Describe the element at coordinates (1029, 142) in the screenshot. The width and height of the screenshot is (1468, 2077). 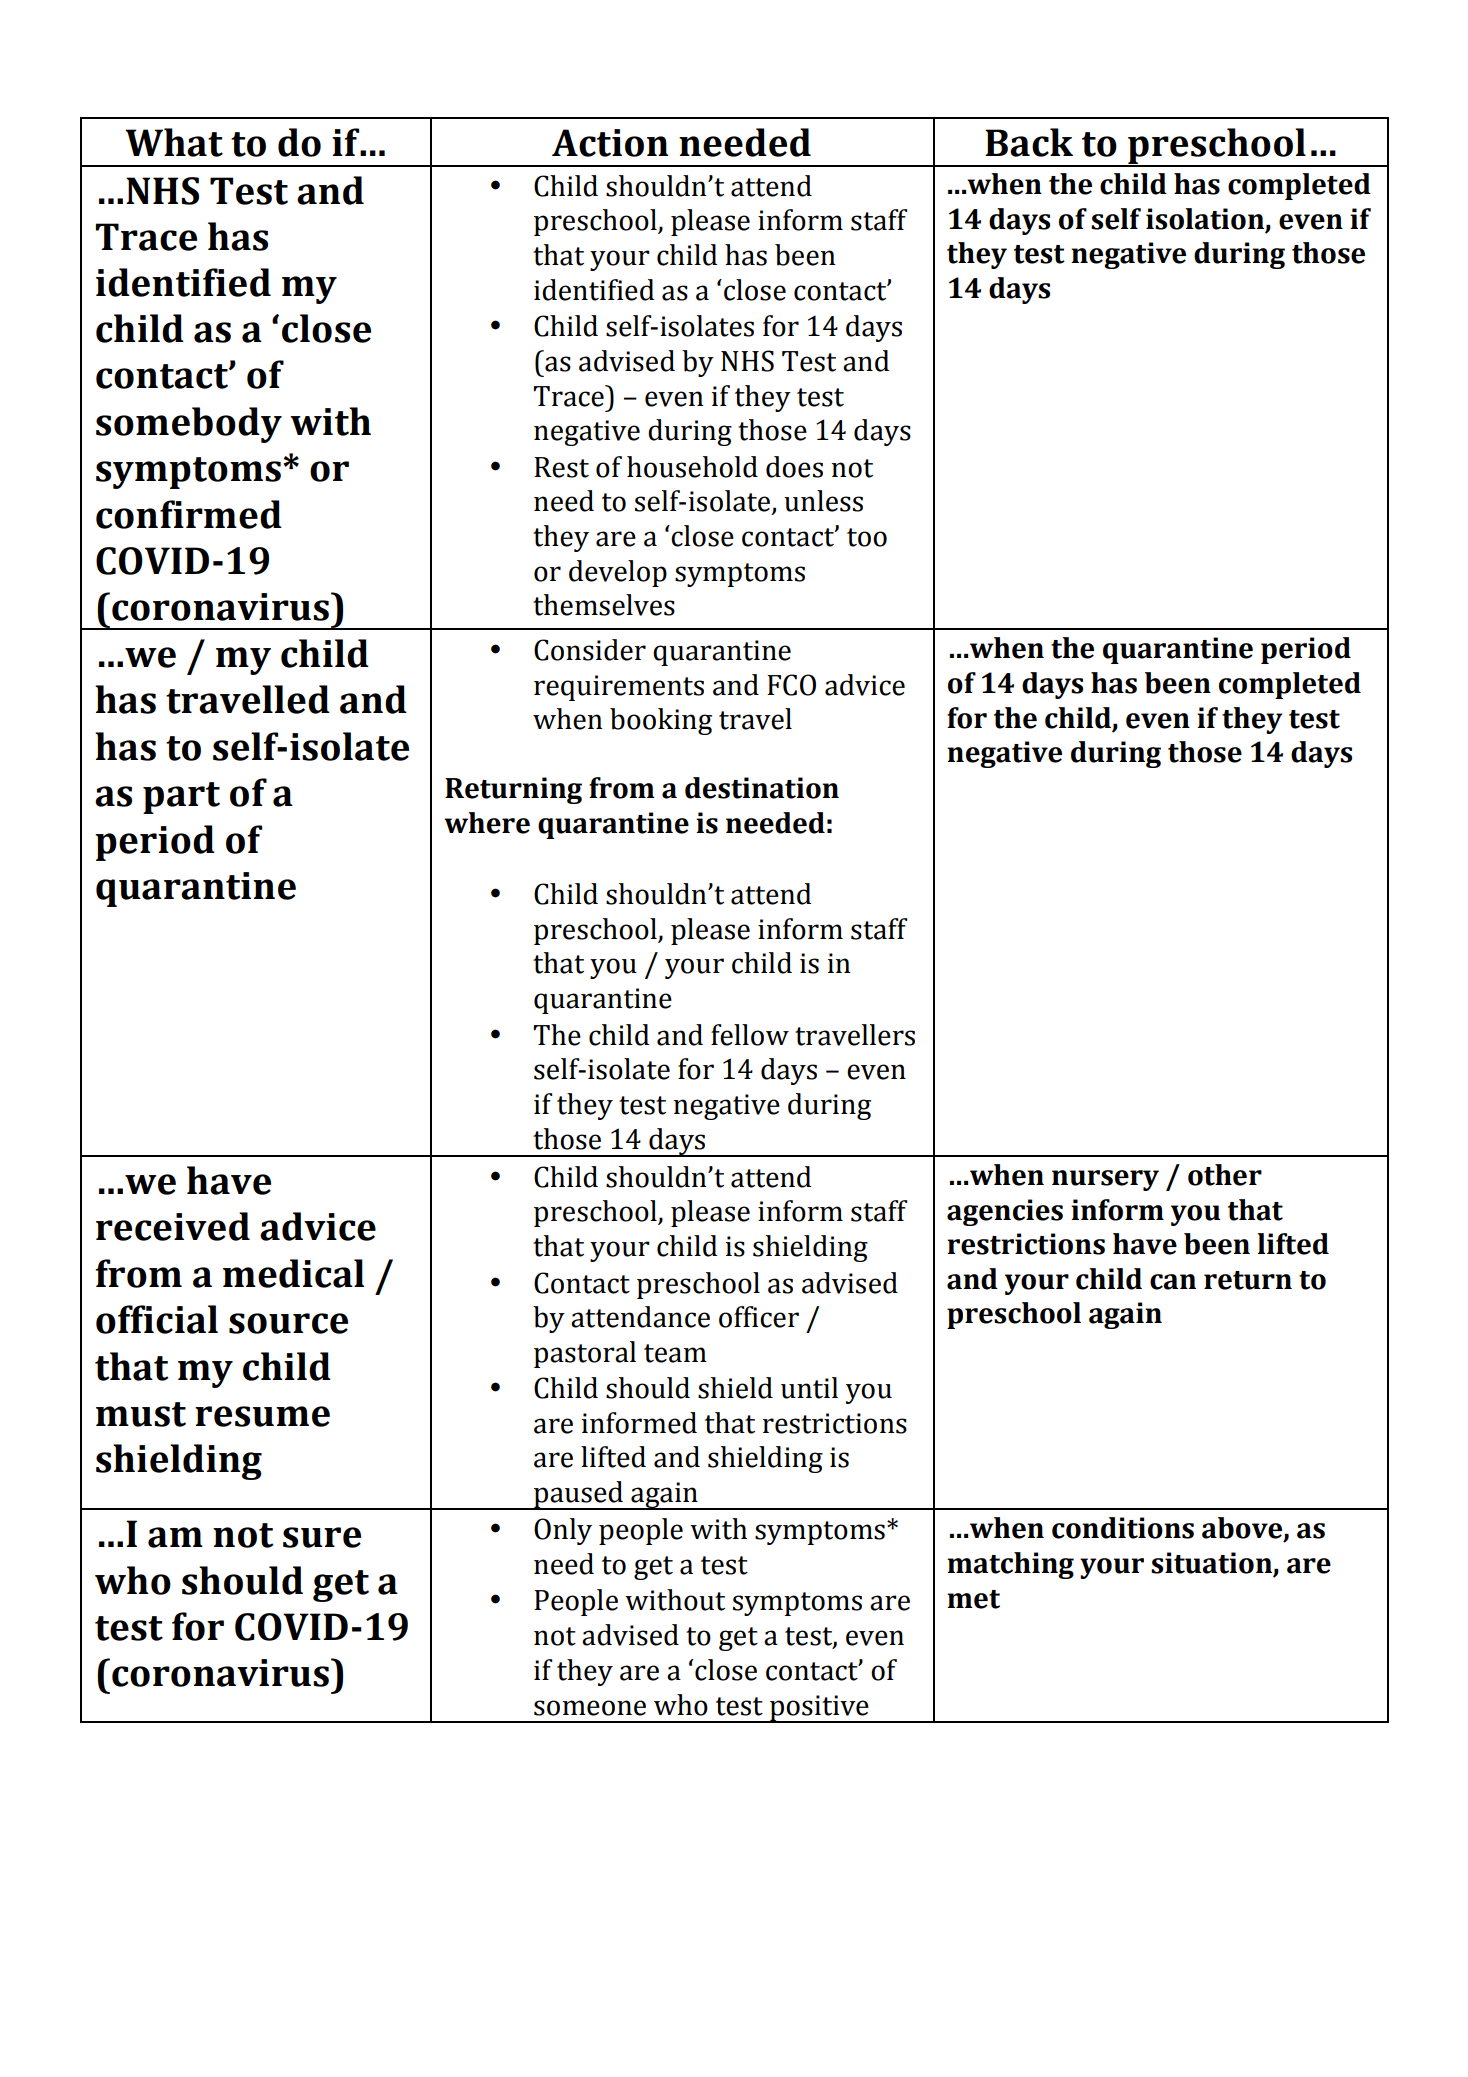
I see `Back` at that location.
